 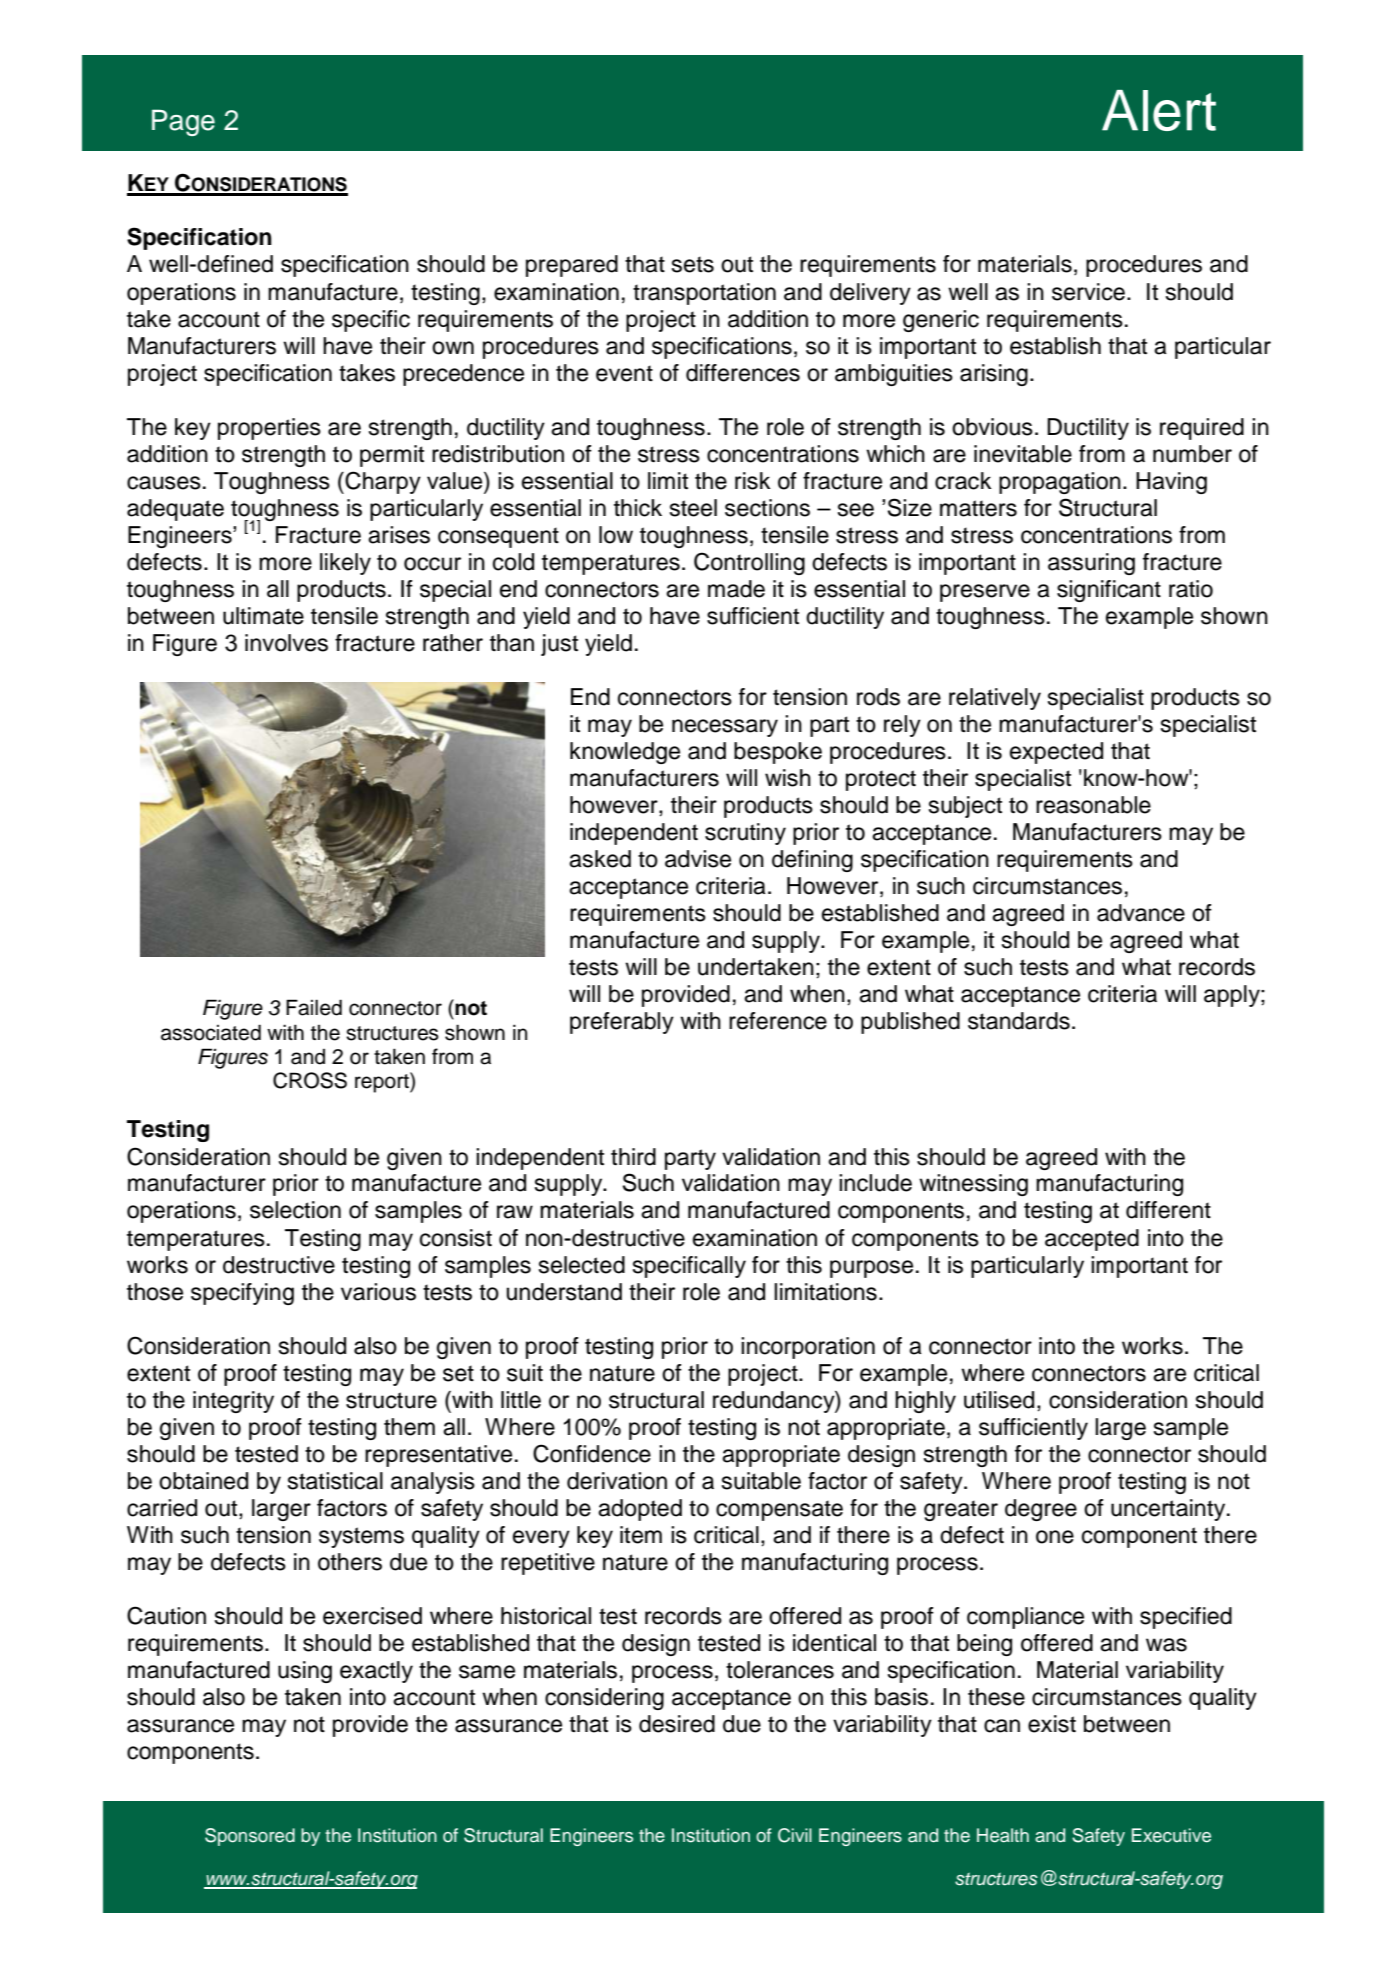 I want to click on preferably, so click(x=622, y=1023).
